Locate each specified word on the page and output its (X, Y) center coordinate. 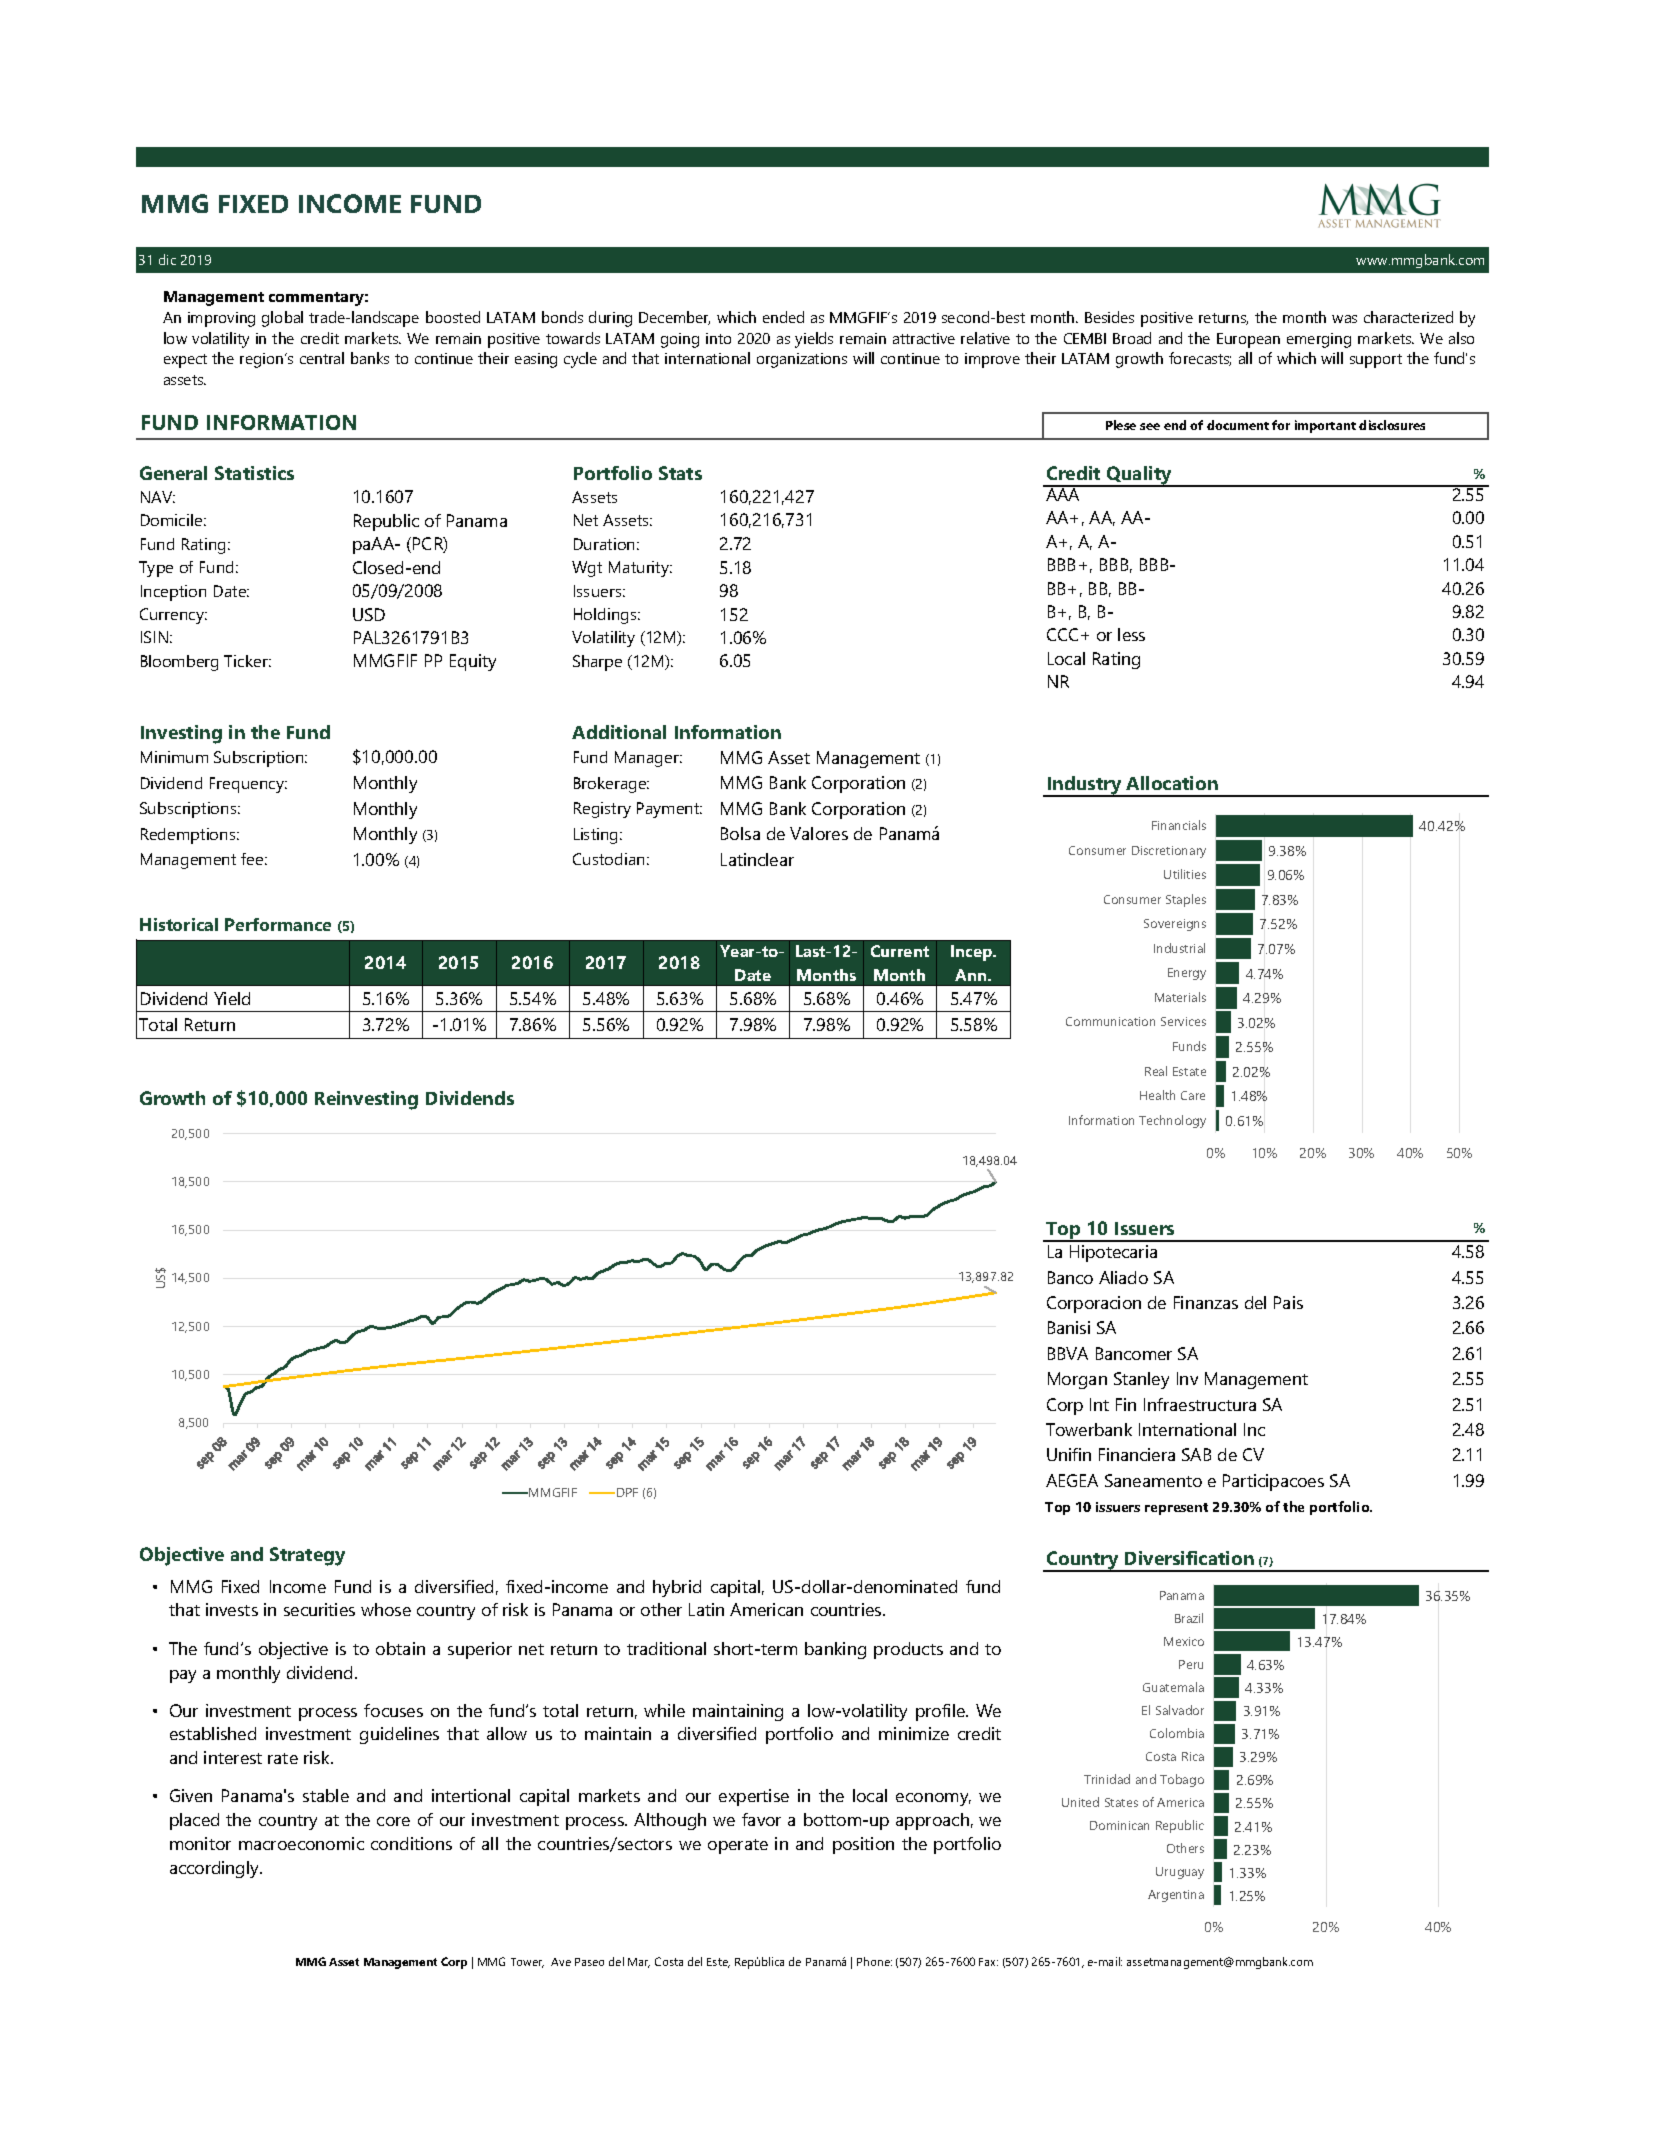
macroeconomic (301, 1843)
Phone (874, 1961)
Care (1193, 1095)
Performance (278, 924)
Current (900, 951)
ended (783, 317)
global (282, 319)
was (1344, 319)
